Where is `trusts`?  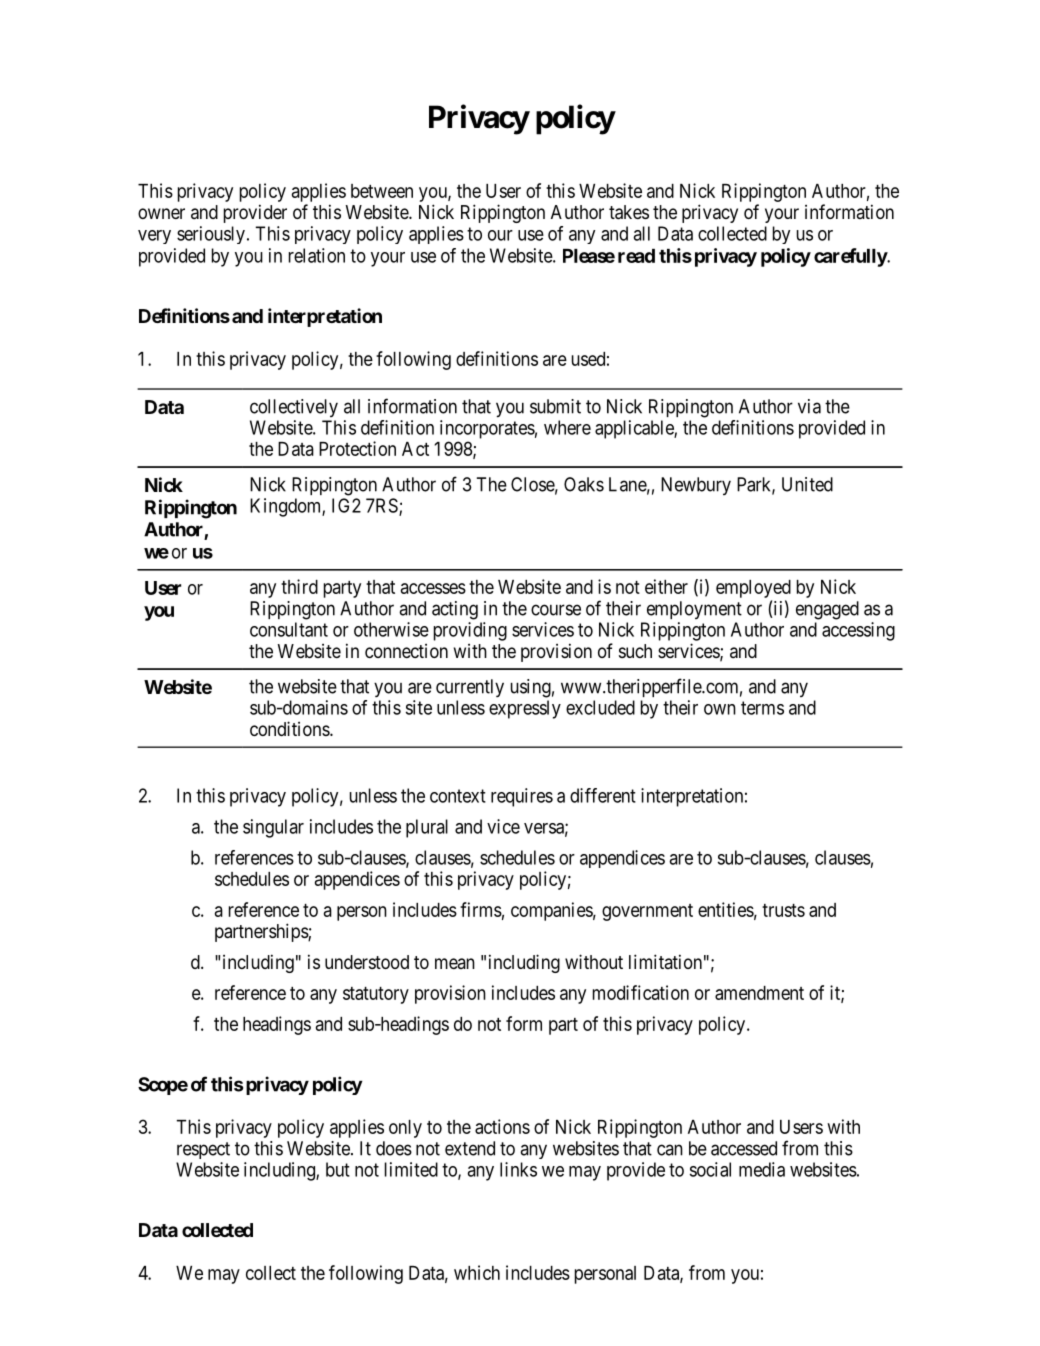 trusts is located at coordinates (783, 910).
